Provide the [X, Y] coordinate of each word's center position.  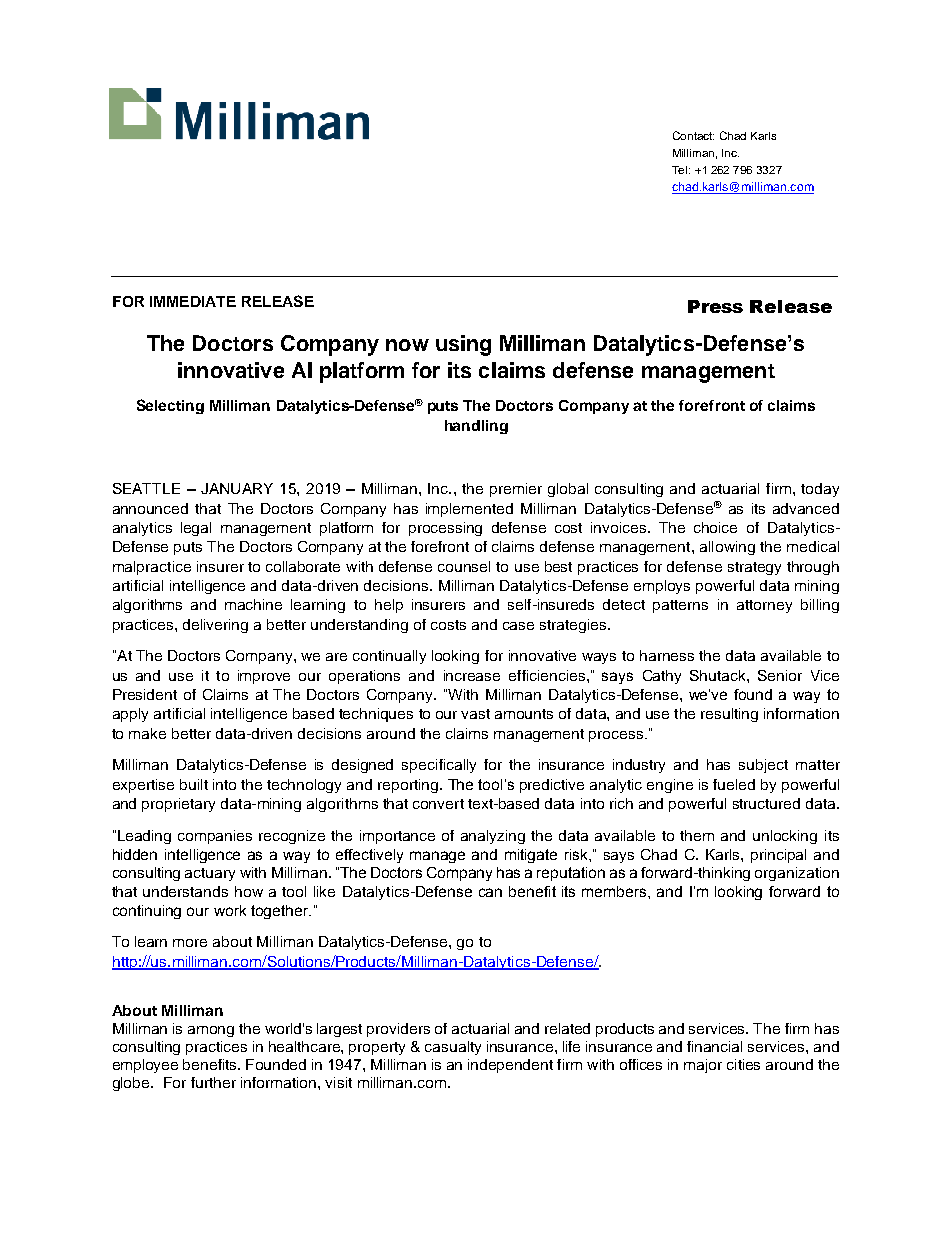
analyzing [493, 837]
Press [715, 306]
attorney [764, 606]
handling [476, 427]
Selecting [170, 406]
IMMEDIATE [193, 301]
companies [215, 837]
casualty [453, 1048]
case [518, 626]
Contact [693, 135]
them [697, 835]
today [820, 490]
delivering [215, 626]
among [211, 1031]
